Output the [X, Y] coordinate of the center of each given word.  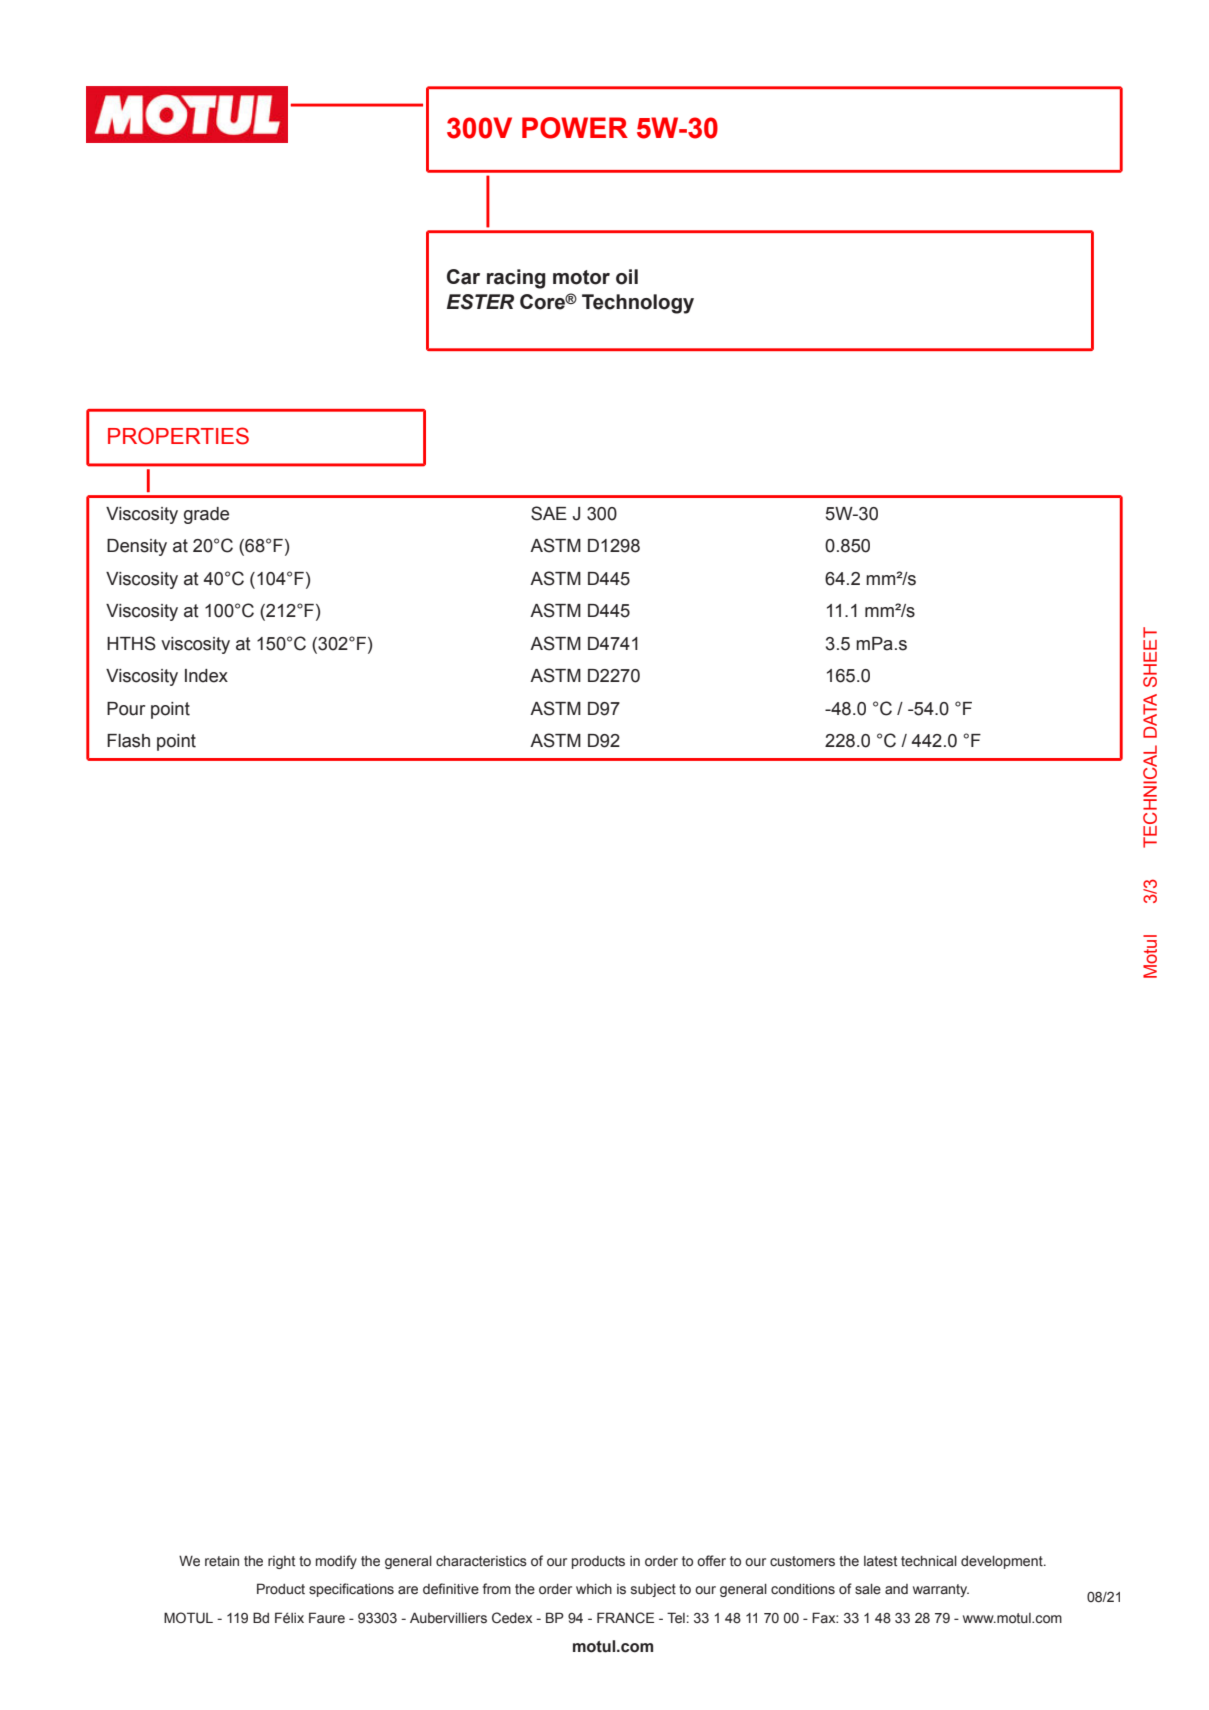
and [896, 1589]
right [281, 1562]
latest [880, 1561]
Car [463, 277]
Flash [128, 741]
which [594, 1589]
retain [222, 1561]
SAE [549, 513]
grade [206, 515]
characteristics [481, 1561]
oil [627, 277]
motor [581, 277]
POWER [575, 128]
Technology [638, 304]
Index [206, 676]
